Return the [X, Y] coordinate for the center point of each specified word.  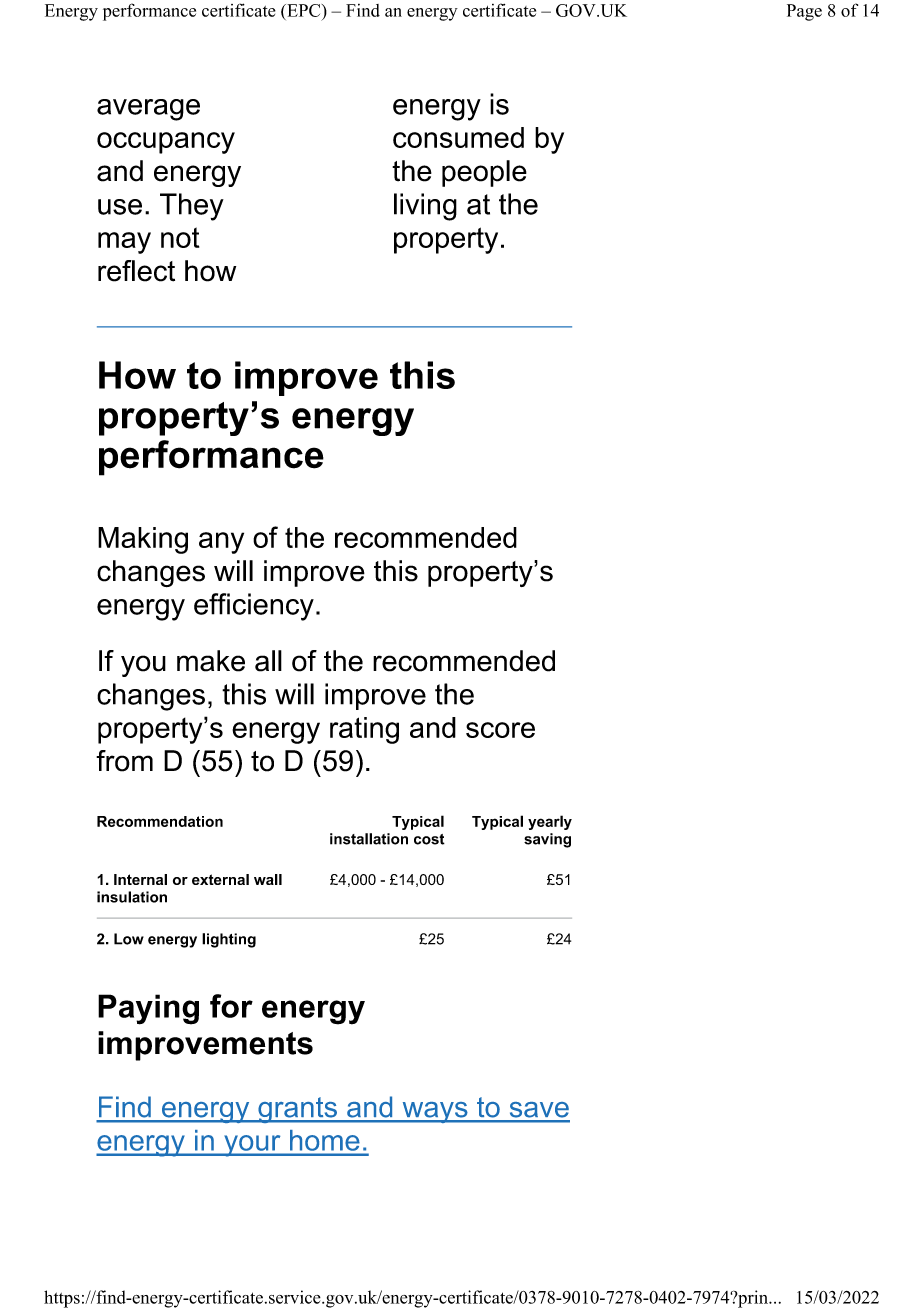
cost [429, 839]
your [252, 1146]
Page [804, 12]
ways [435, 1112]
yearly [550, 822]
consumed [458, 137]
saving [547, 840]
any [221, 543]
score [500, 730]
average [148, 110]
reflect [136, 271]
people [484, 173]
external [220, 879]
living [425, 207]
